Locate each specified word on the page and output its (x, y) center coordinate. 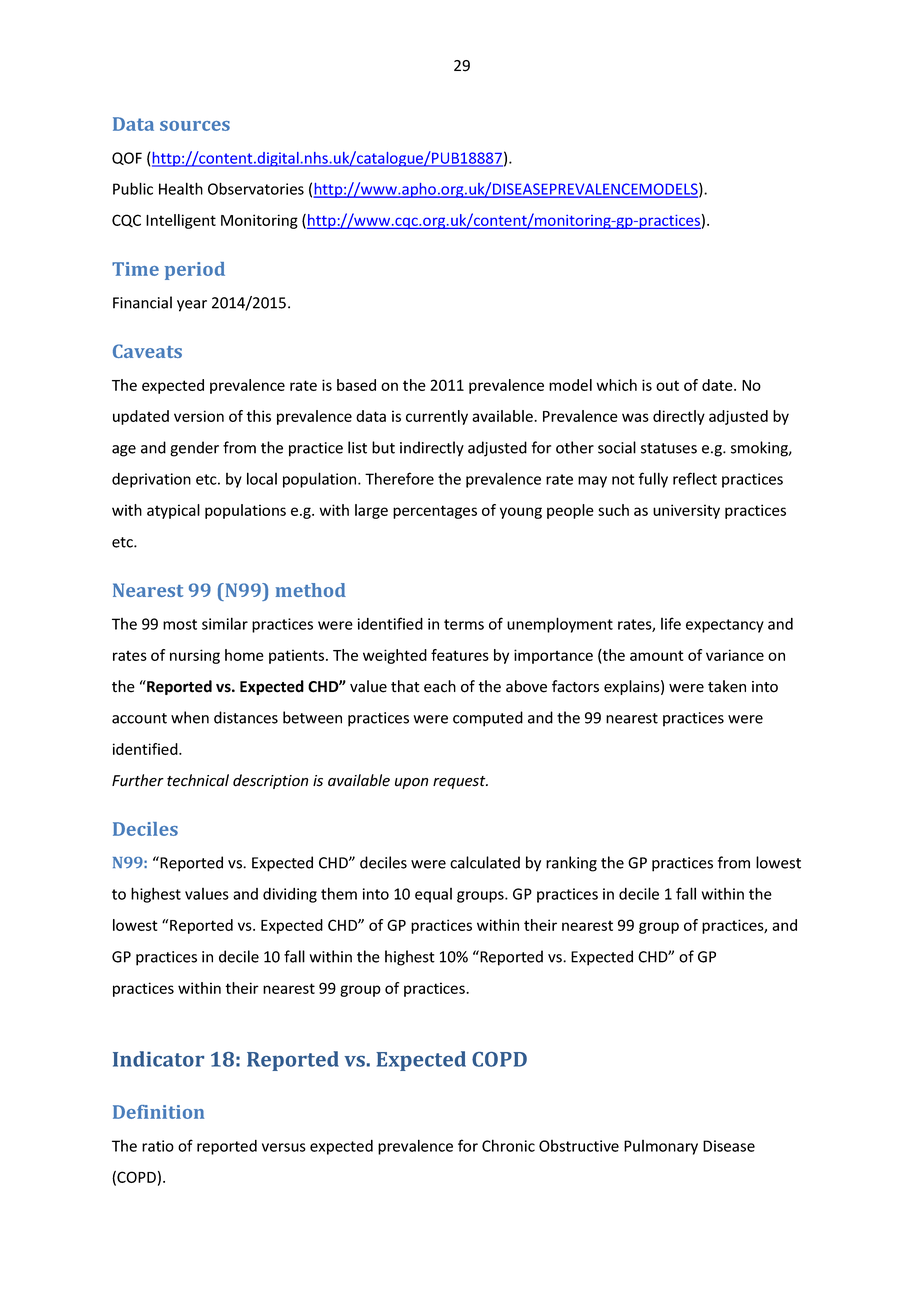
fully (653, 480)
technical (198, 780)
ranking (571, 864)
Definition (158, 1112)
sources (195, 126)
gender (194, 449)
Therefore (399, 478)
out (667, 385)
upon (411, 783)
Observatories (256, 188)
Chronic (508, 1145)
